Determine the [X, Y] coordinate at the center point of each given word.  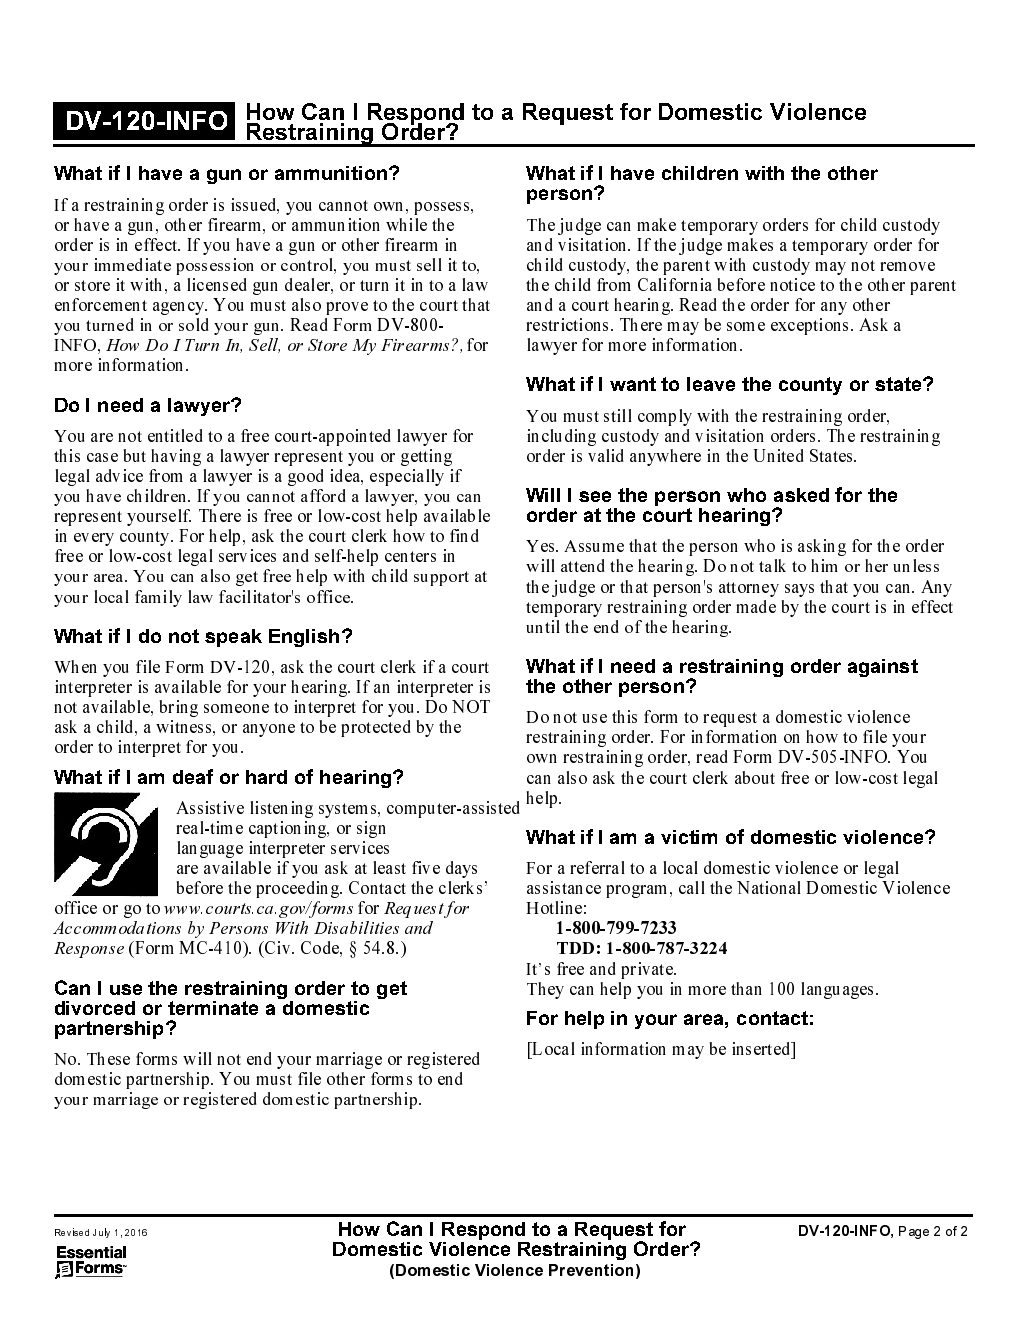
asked [801, 495]
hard [266, 777]
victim [689, 837]
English [304, 638]
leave [711, 384]
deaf [193, 776]
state [899, 384]
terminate [213, 1008]
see [595, 496]
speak [233, 638]
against [883, 668]
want [633, 384]
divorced [95, 1008]
